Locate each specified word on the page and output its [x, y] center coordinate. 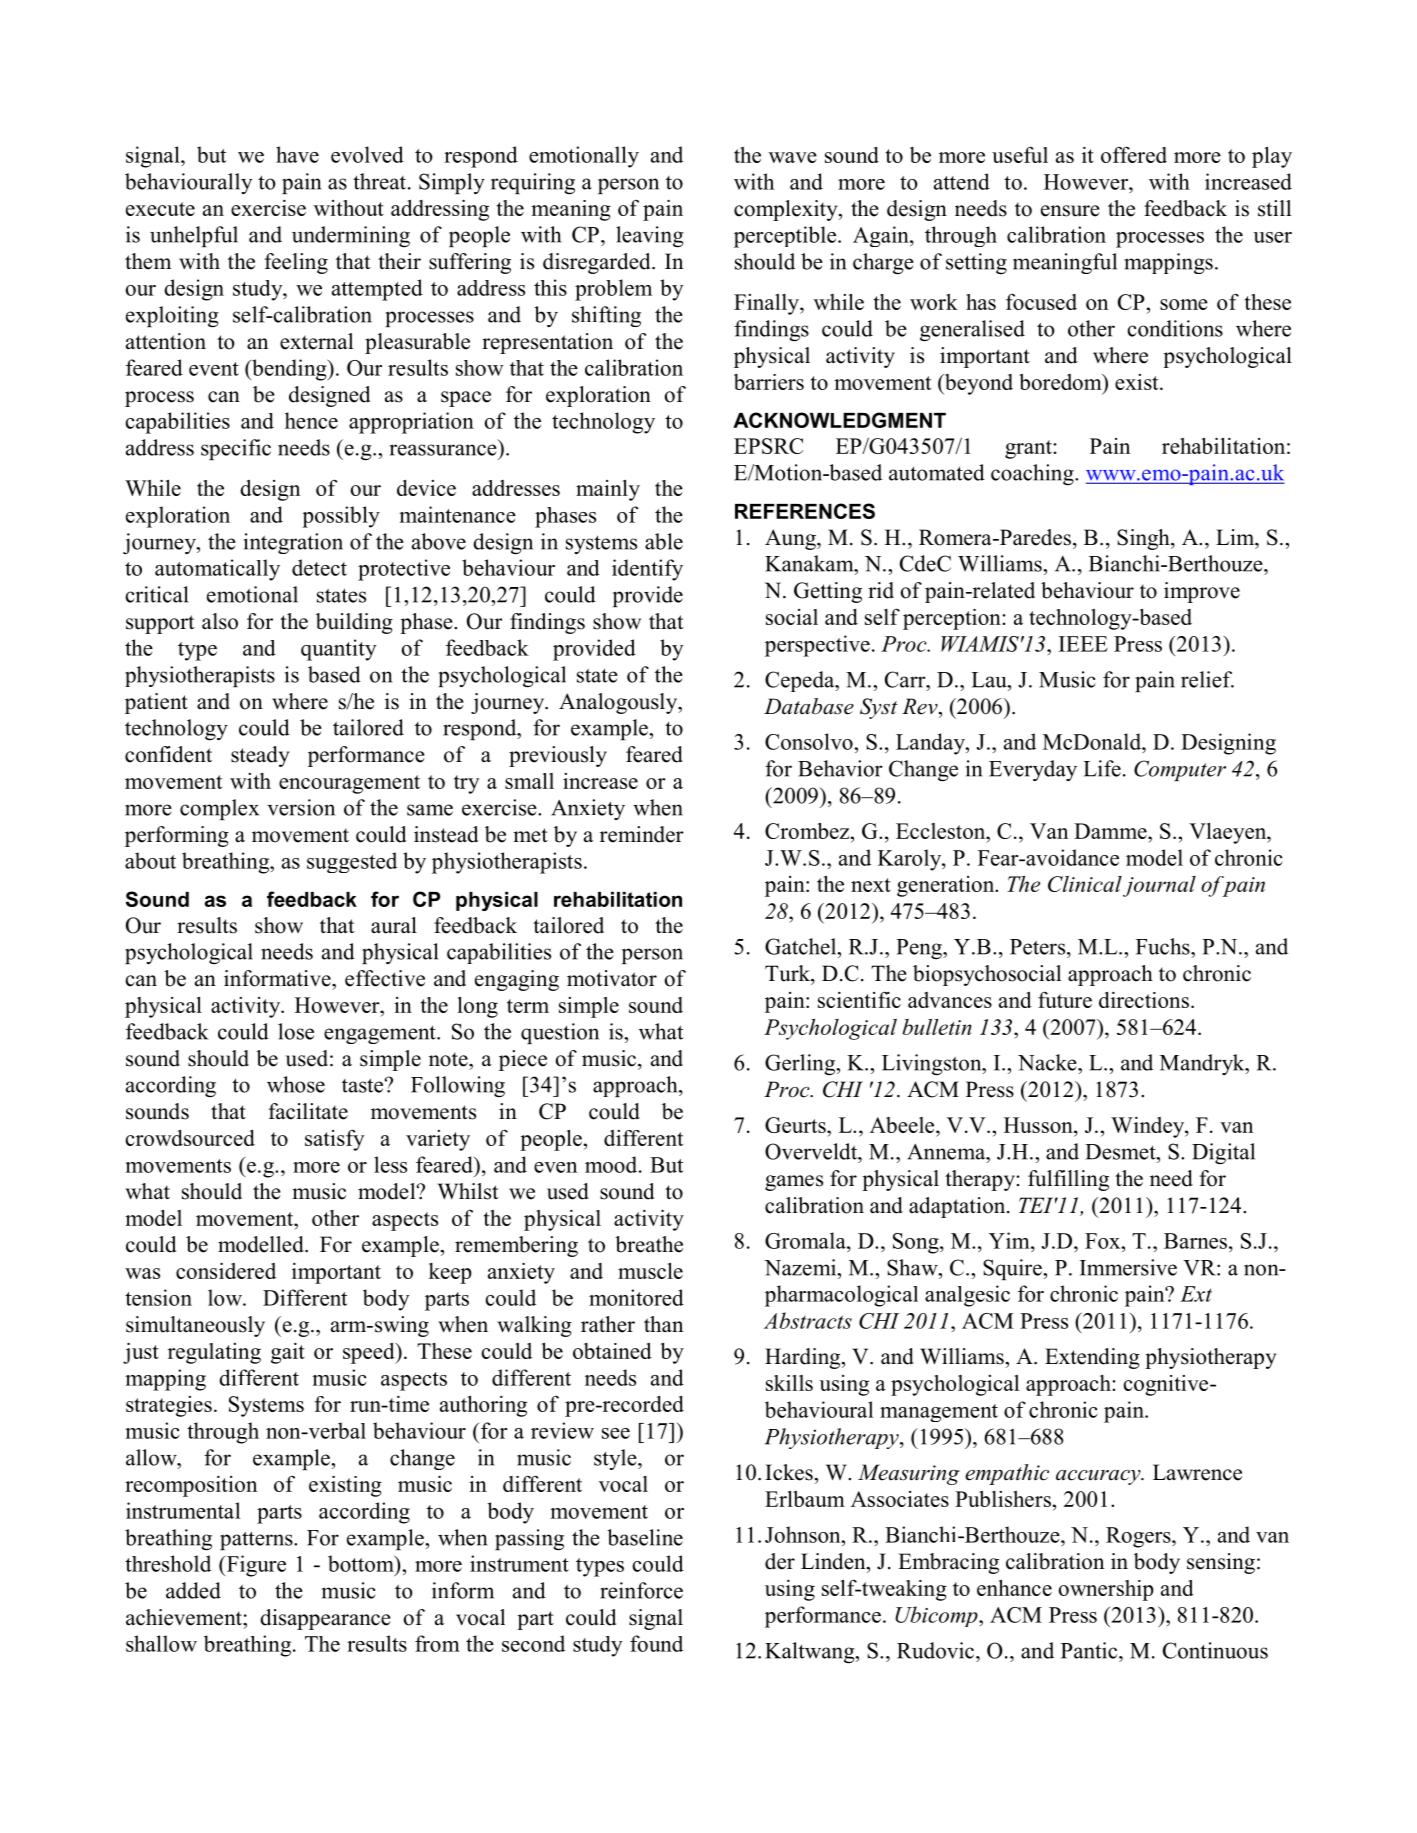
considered [226, 1270]
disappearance [325, 1619]
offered [1134, 154]
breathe [649, 1244]
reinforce [641, 1590]
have [297, 154]
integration [293, 543]
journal [1159, 886]
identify [647, 570]
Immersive [1128, 1267]
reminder [642, 834]
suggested [352, 862]
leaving [650, 237]
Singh [1144, 539]
